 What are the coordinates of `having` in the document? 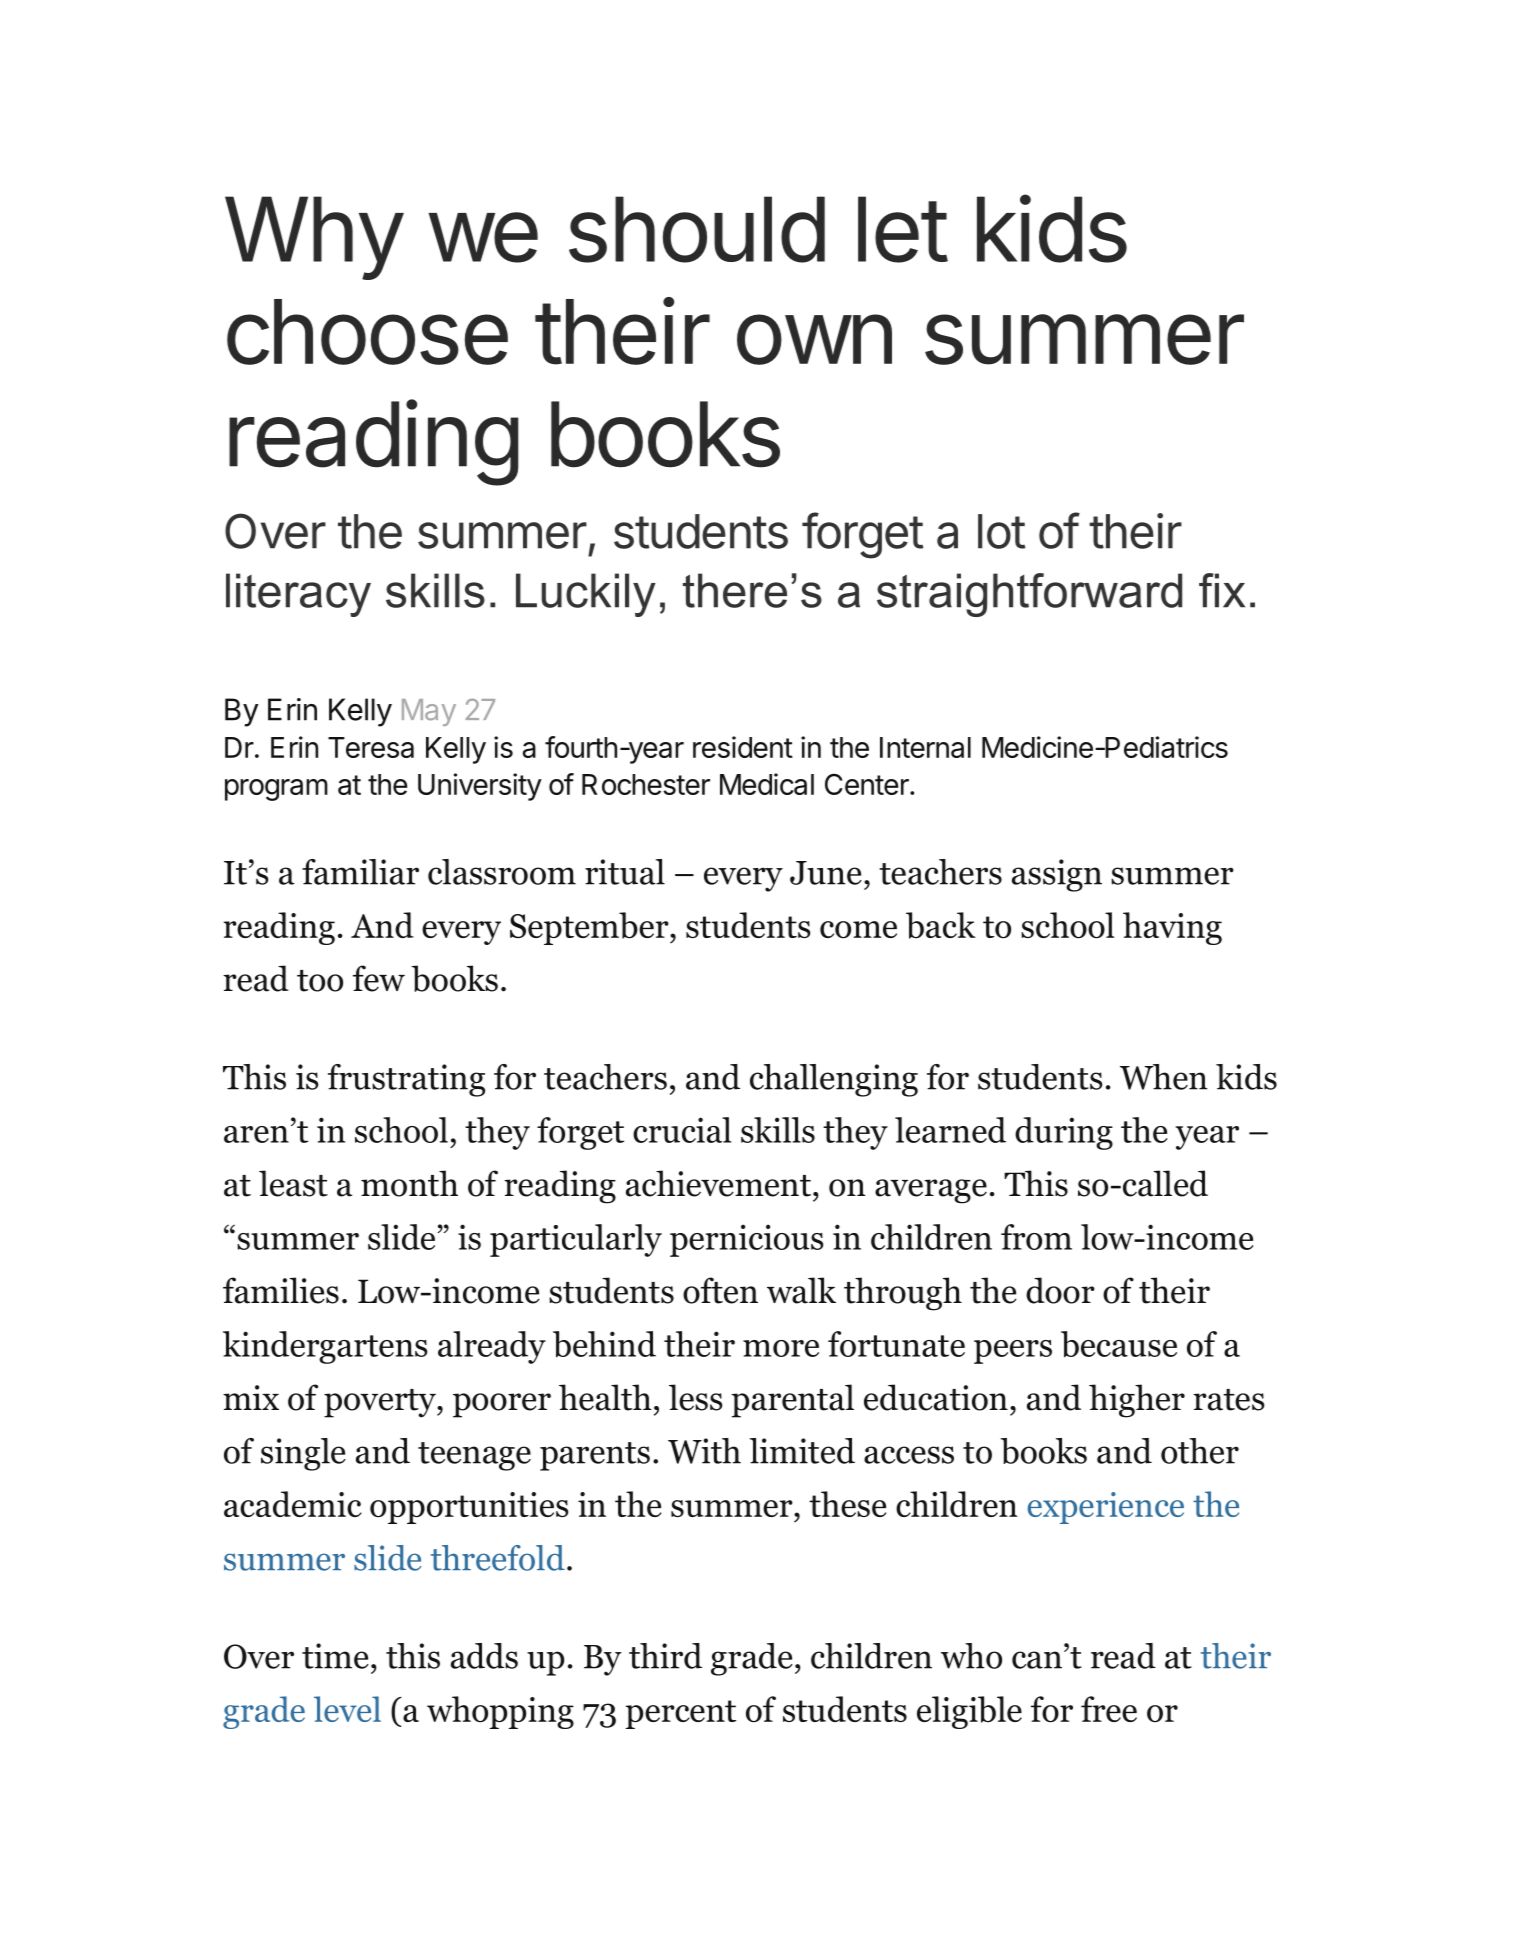 It's located at (1172, 928).
